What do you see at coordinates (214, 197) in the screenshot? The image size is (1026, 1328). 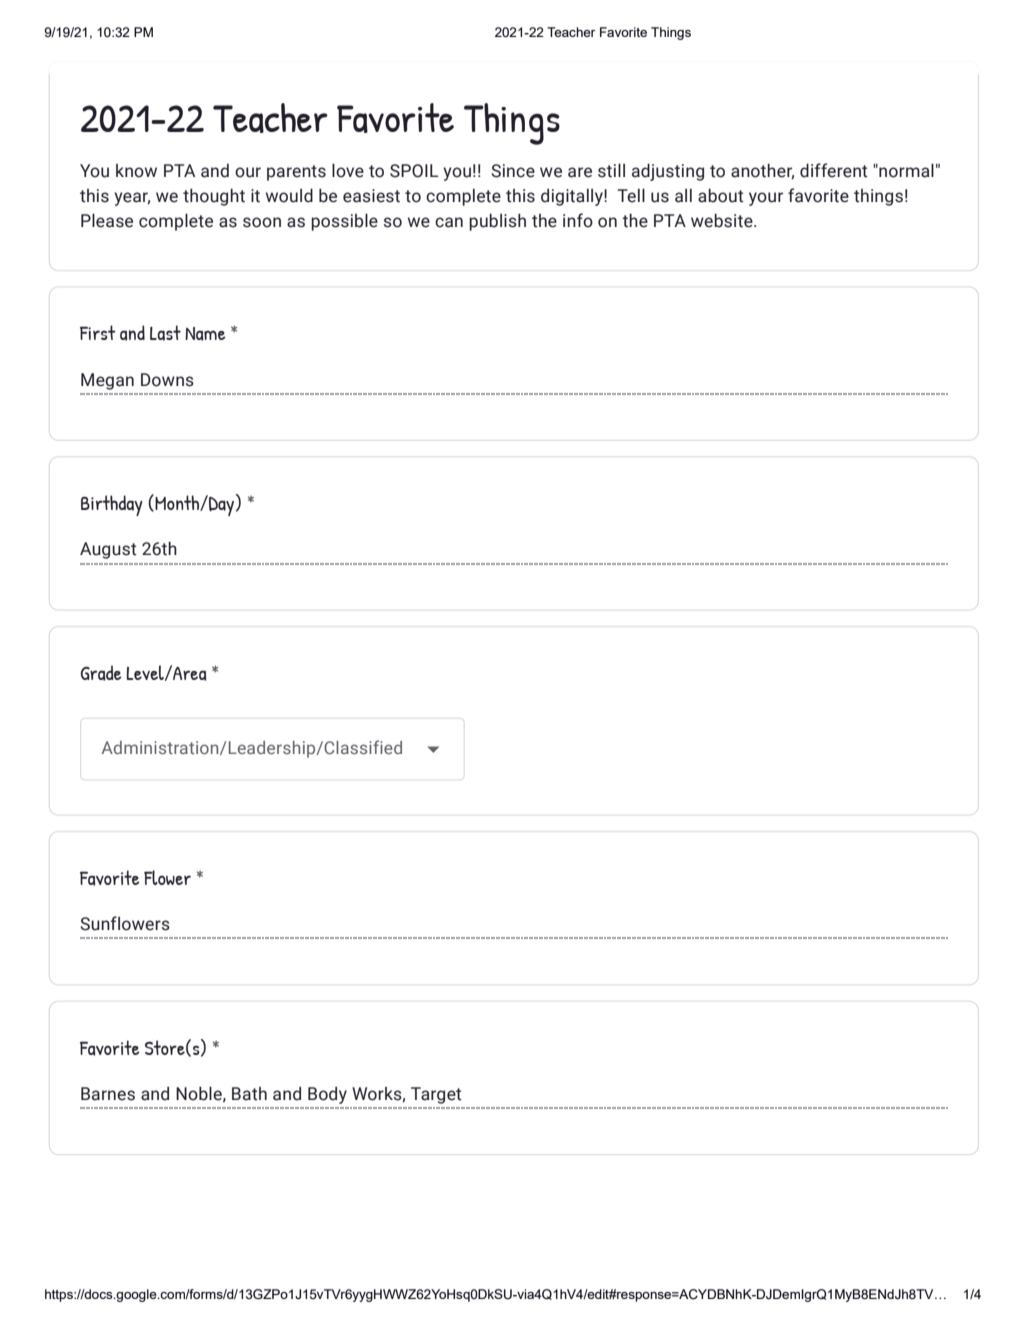 I see `thought` at bounding box center [214, 197].
